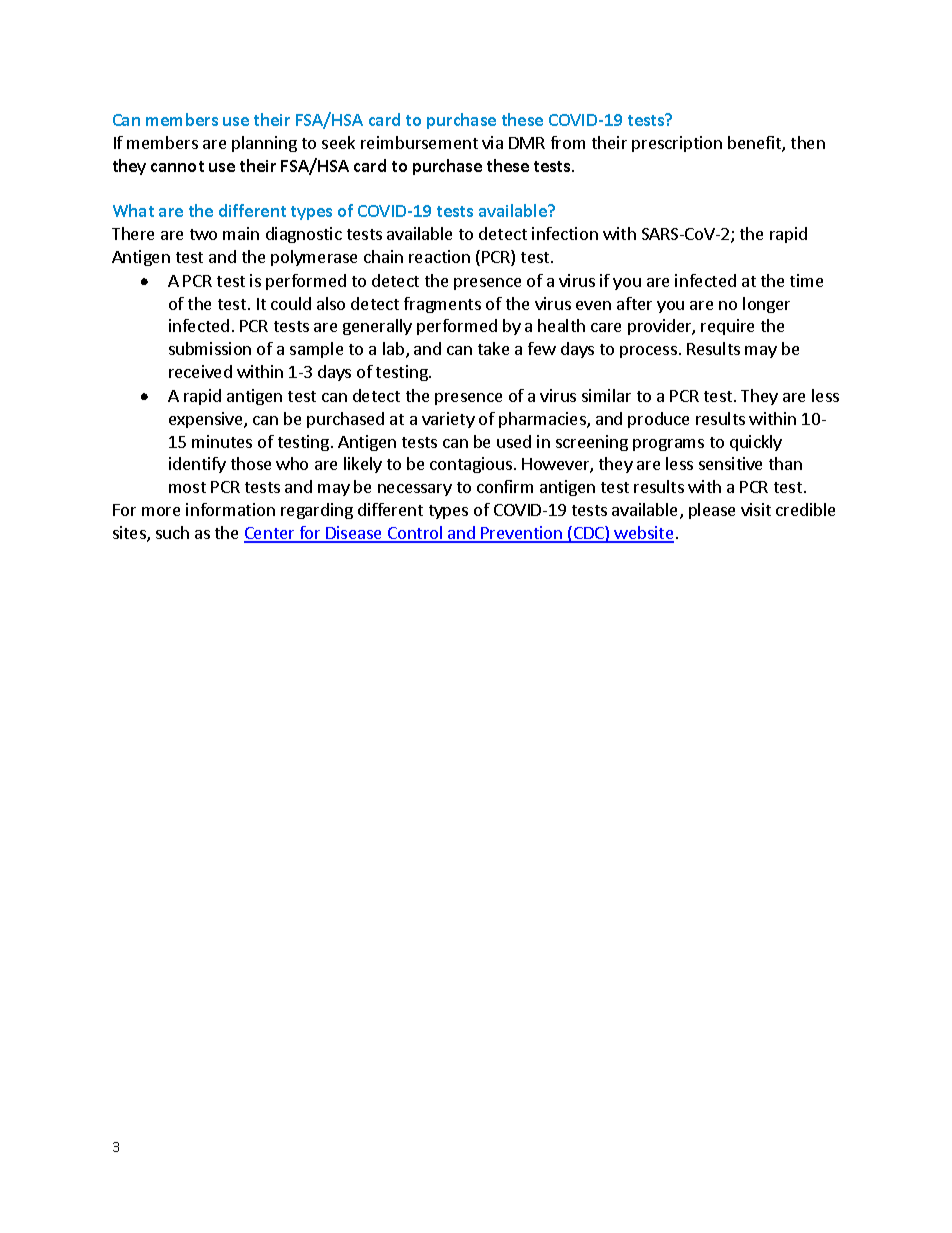 This image has width=952, height=1233. I want to click on time, so click(806, 280).
